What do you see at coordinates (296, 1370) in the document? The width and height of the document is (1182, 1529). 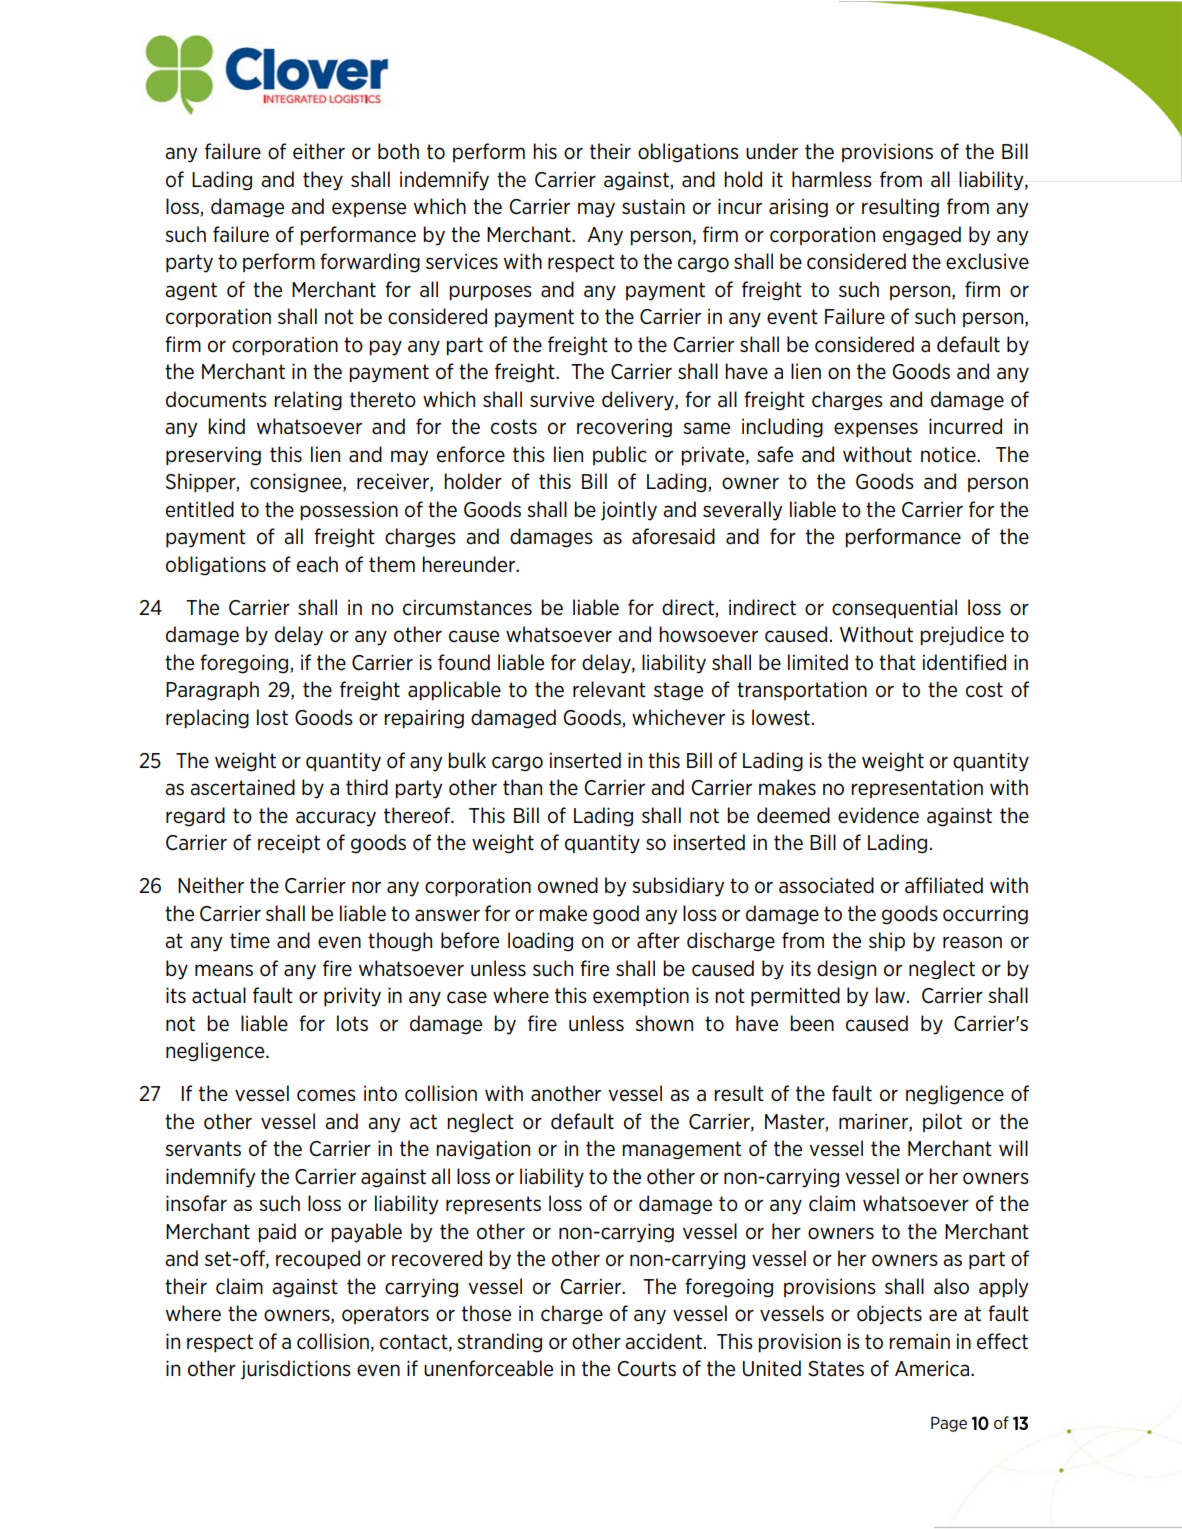 I see `jurisdictions` at bounding box center [296, 1370].
